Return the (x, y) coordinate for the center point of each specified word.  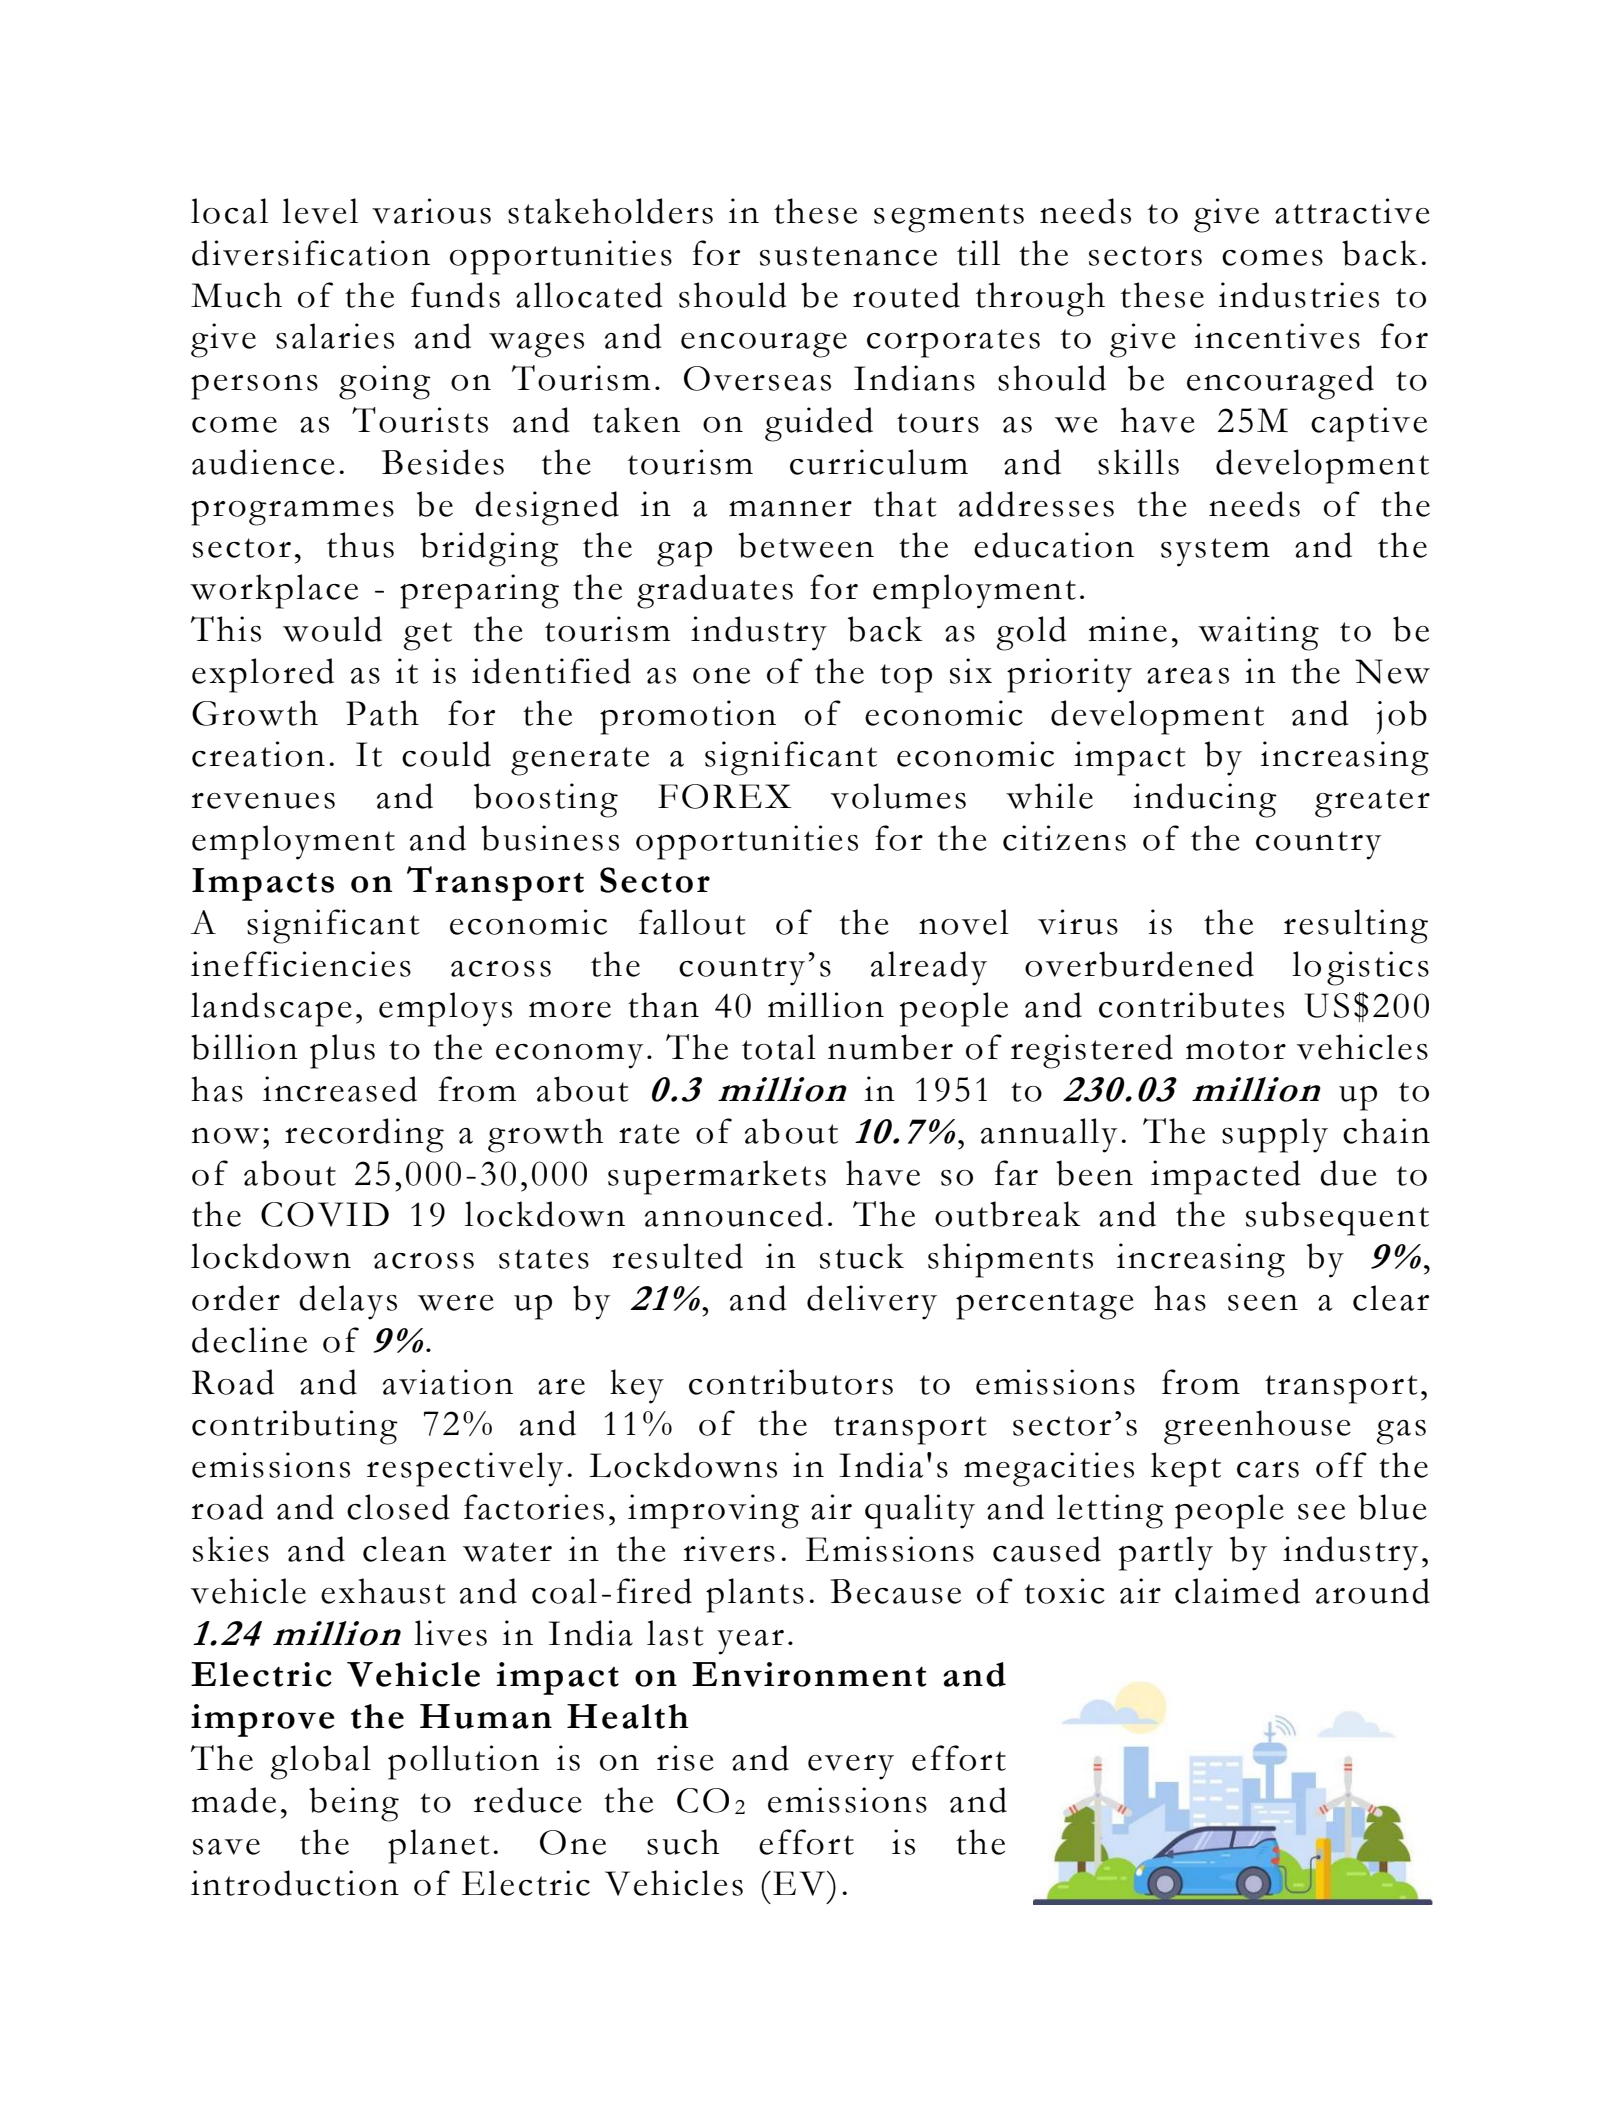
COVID (325, 1214)
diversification (311, 253)
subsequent (1337, 1218)
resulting (1356, 926)
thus (360, 545)
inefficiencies (301, 964)
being (354, 1804)
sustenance (848, 256)
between (806, 545)
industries (1298, 295)
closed (398, 1507)
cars (1268, 1470)
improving (713, 1511)
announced (734, 1214)
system (1215, 552)
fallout (692, 922)
